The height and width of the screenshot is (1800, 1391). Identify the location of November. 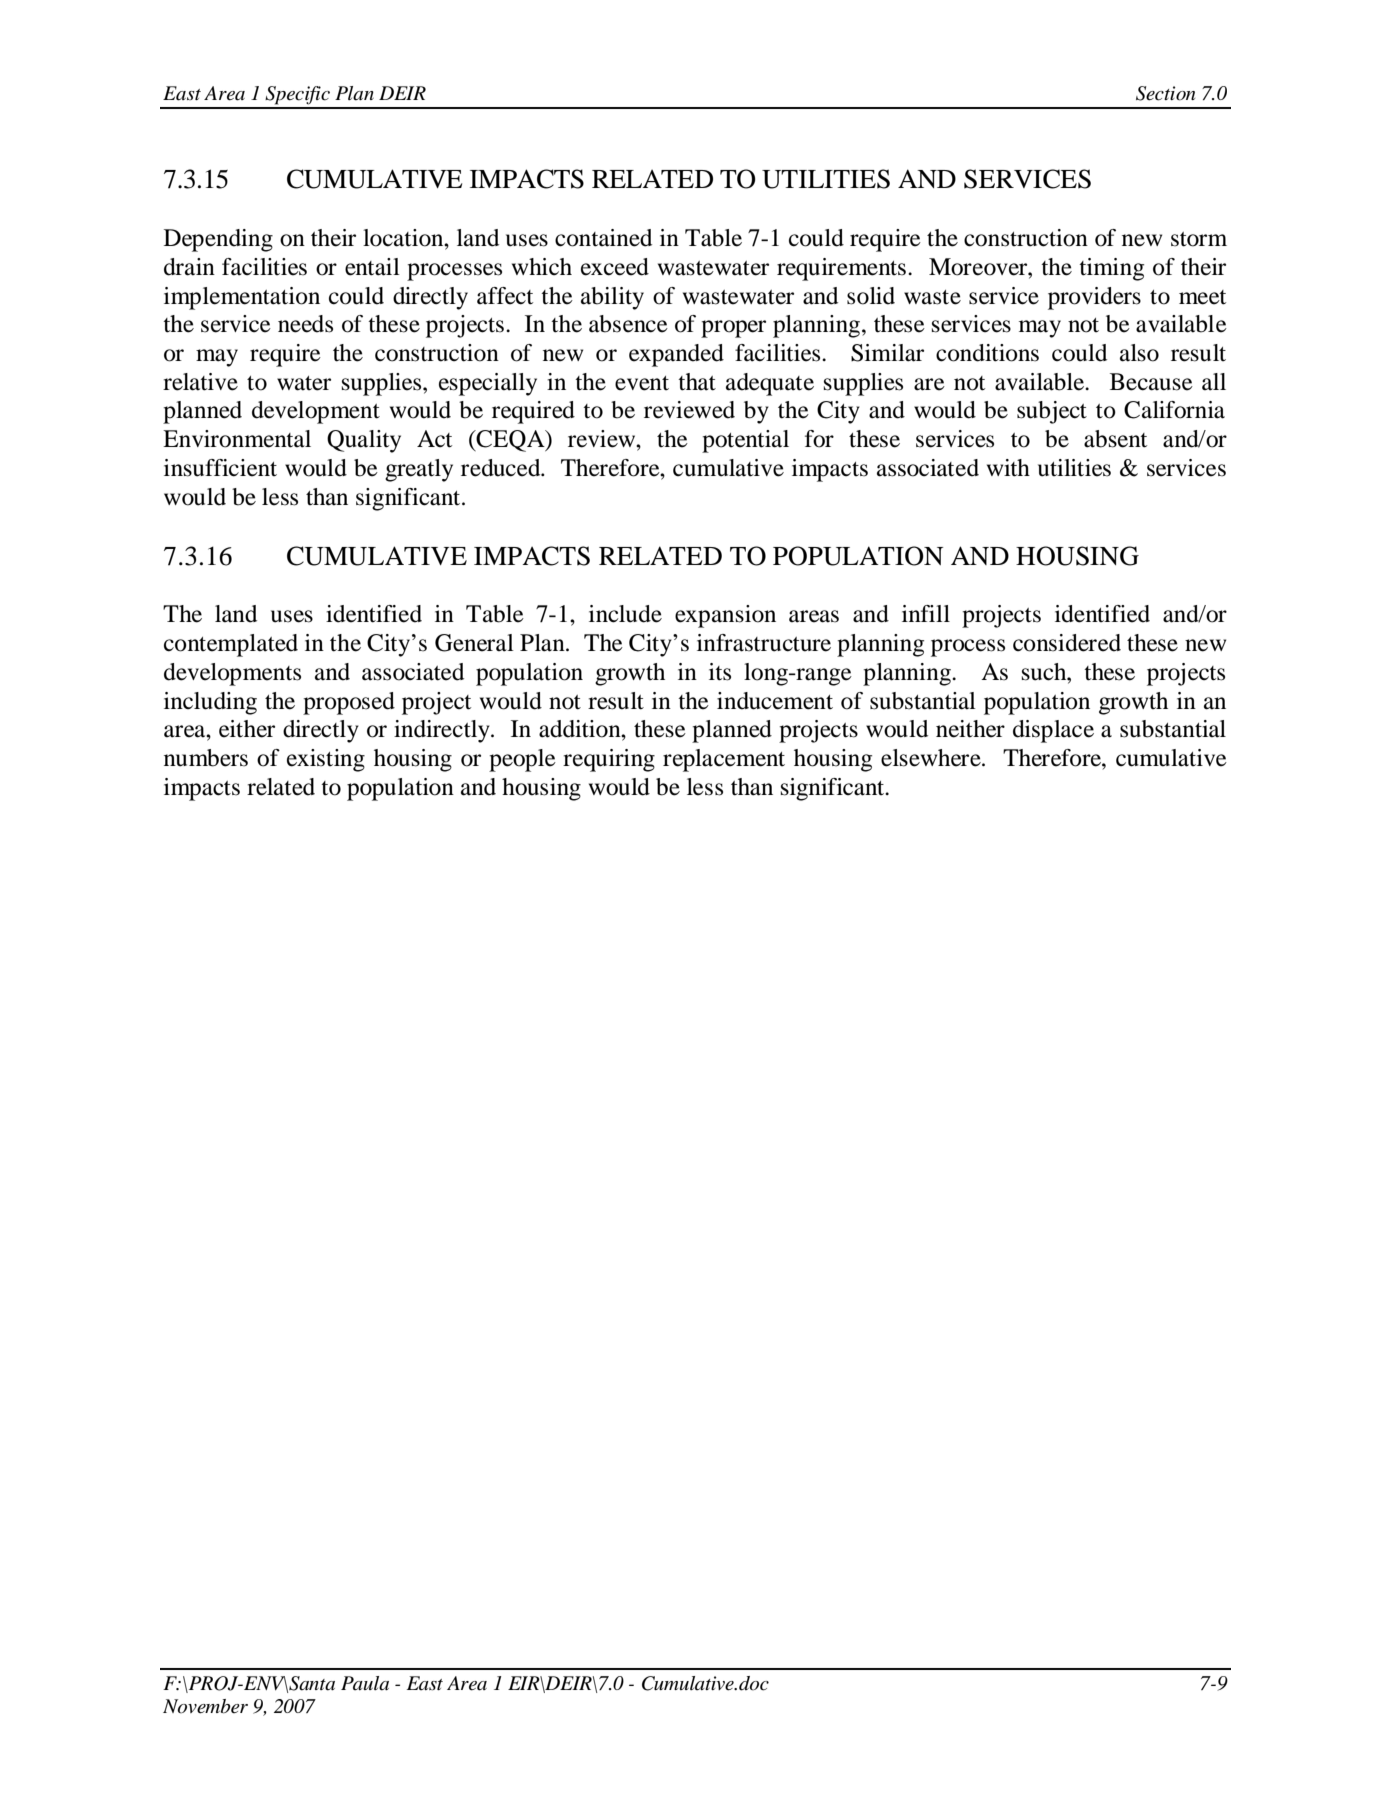
(205, 1706).
